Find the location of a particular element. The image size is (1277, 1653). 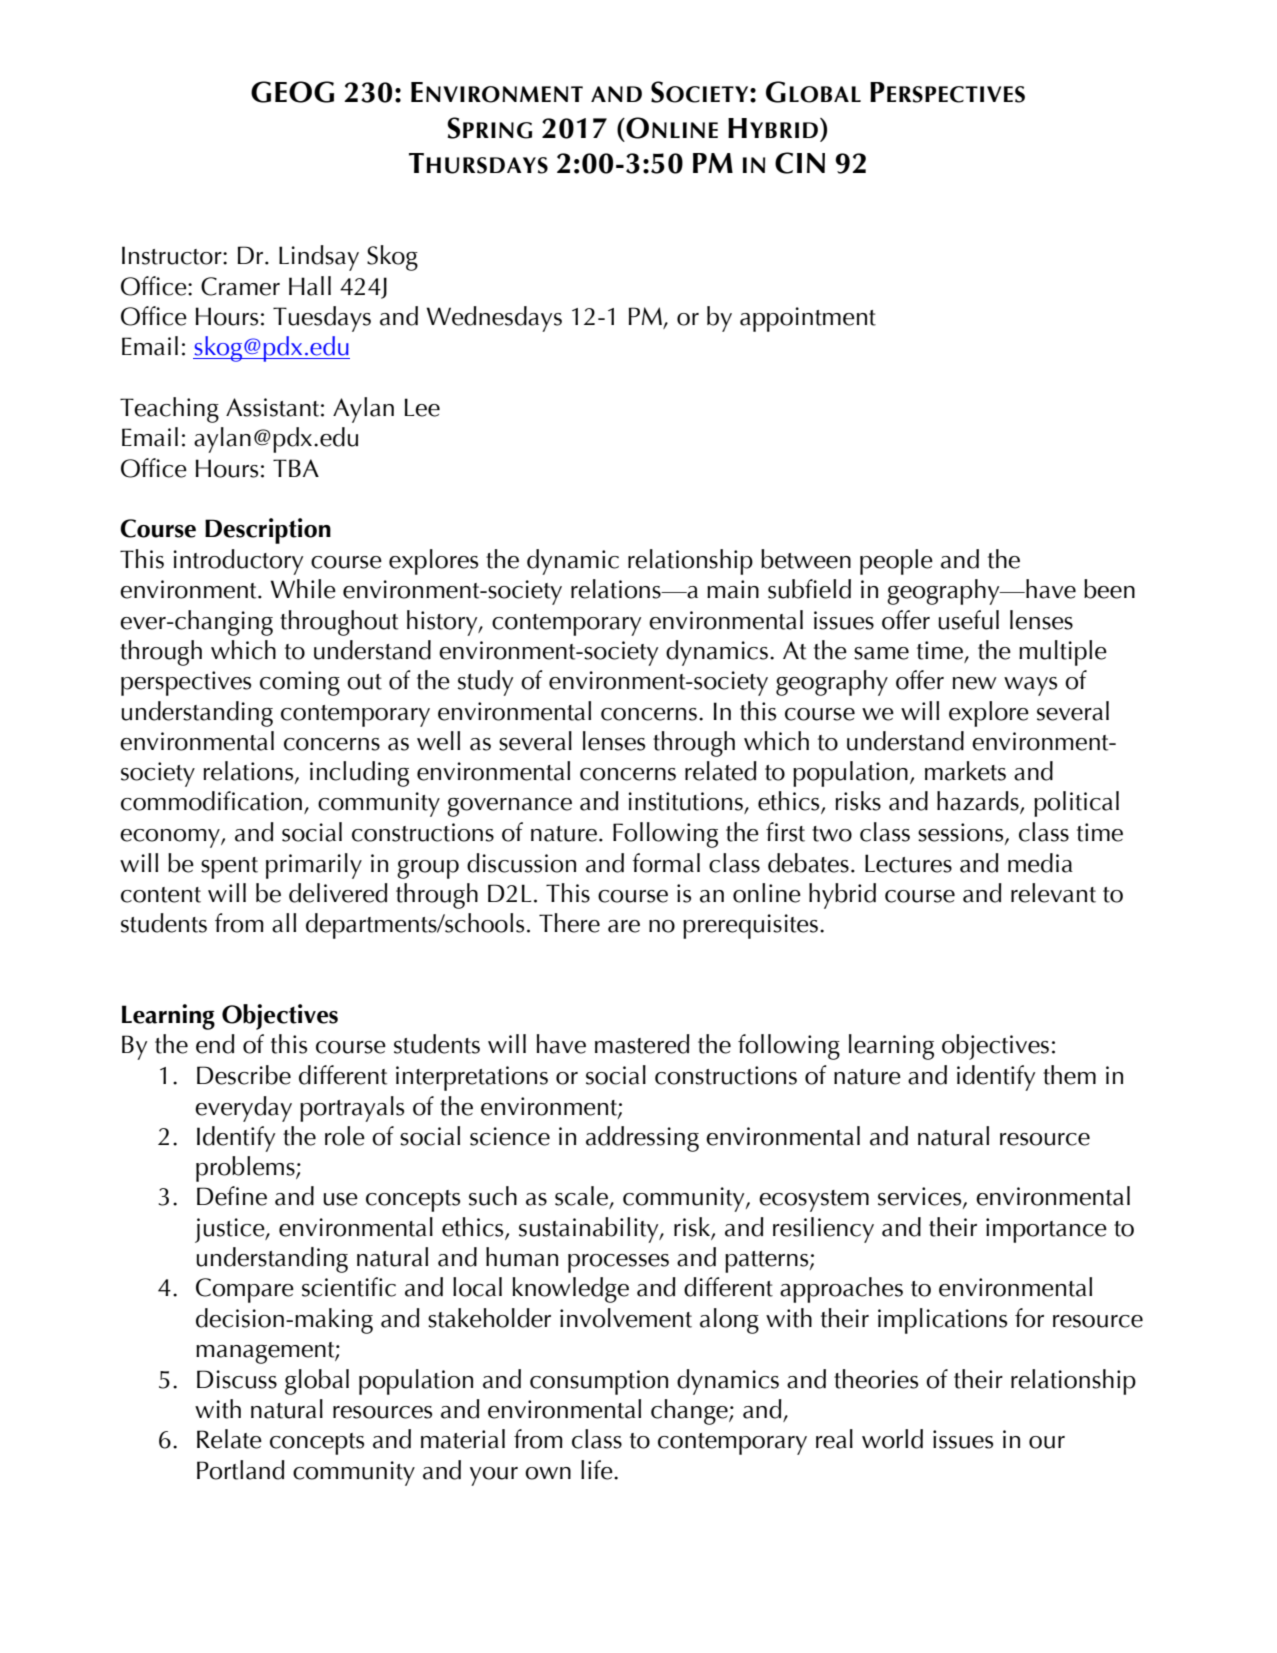

life is located at coordinates (598, 1470).
